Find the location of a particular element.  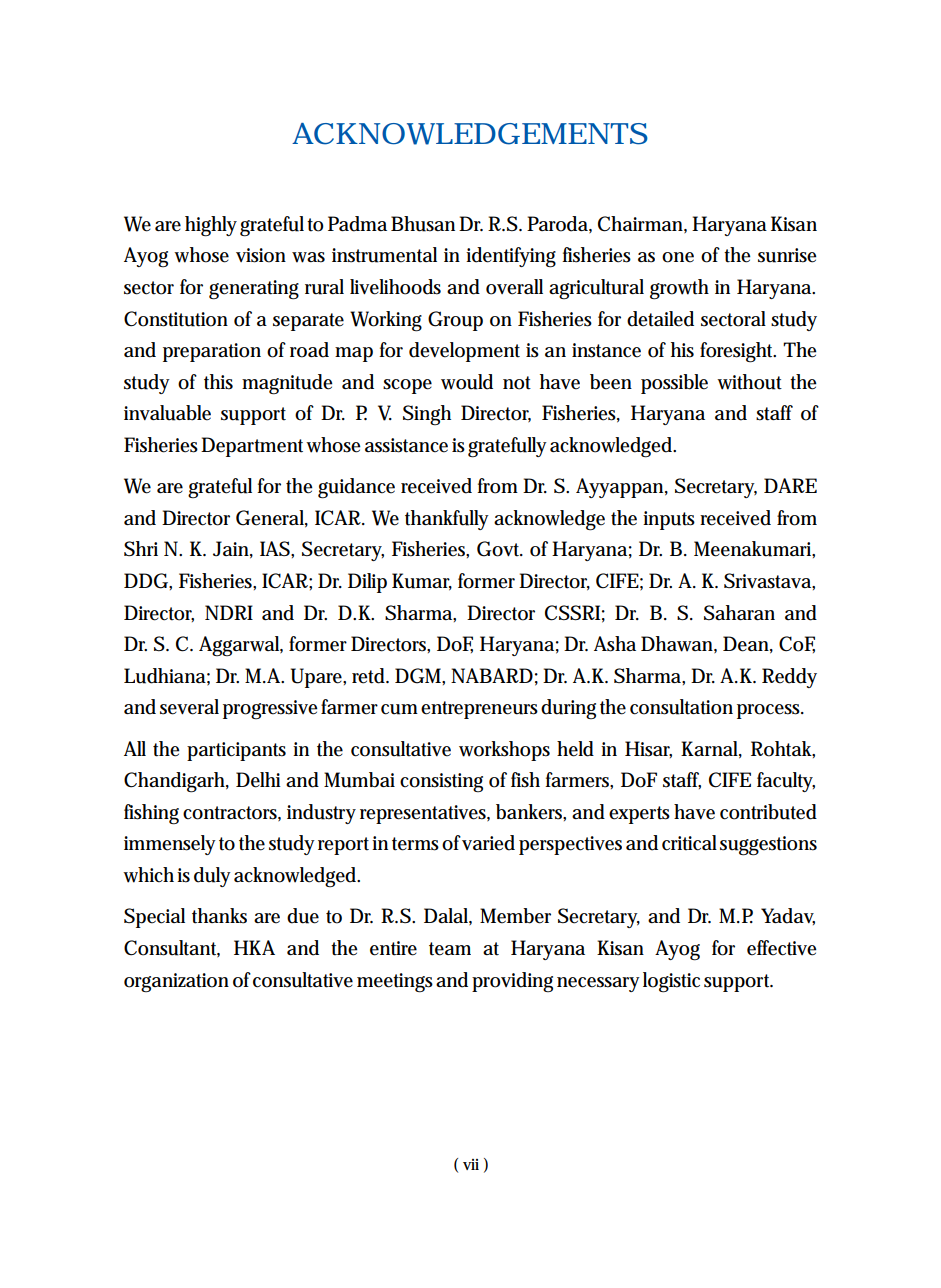

consultation is located at coordinates (681, 707).
